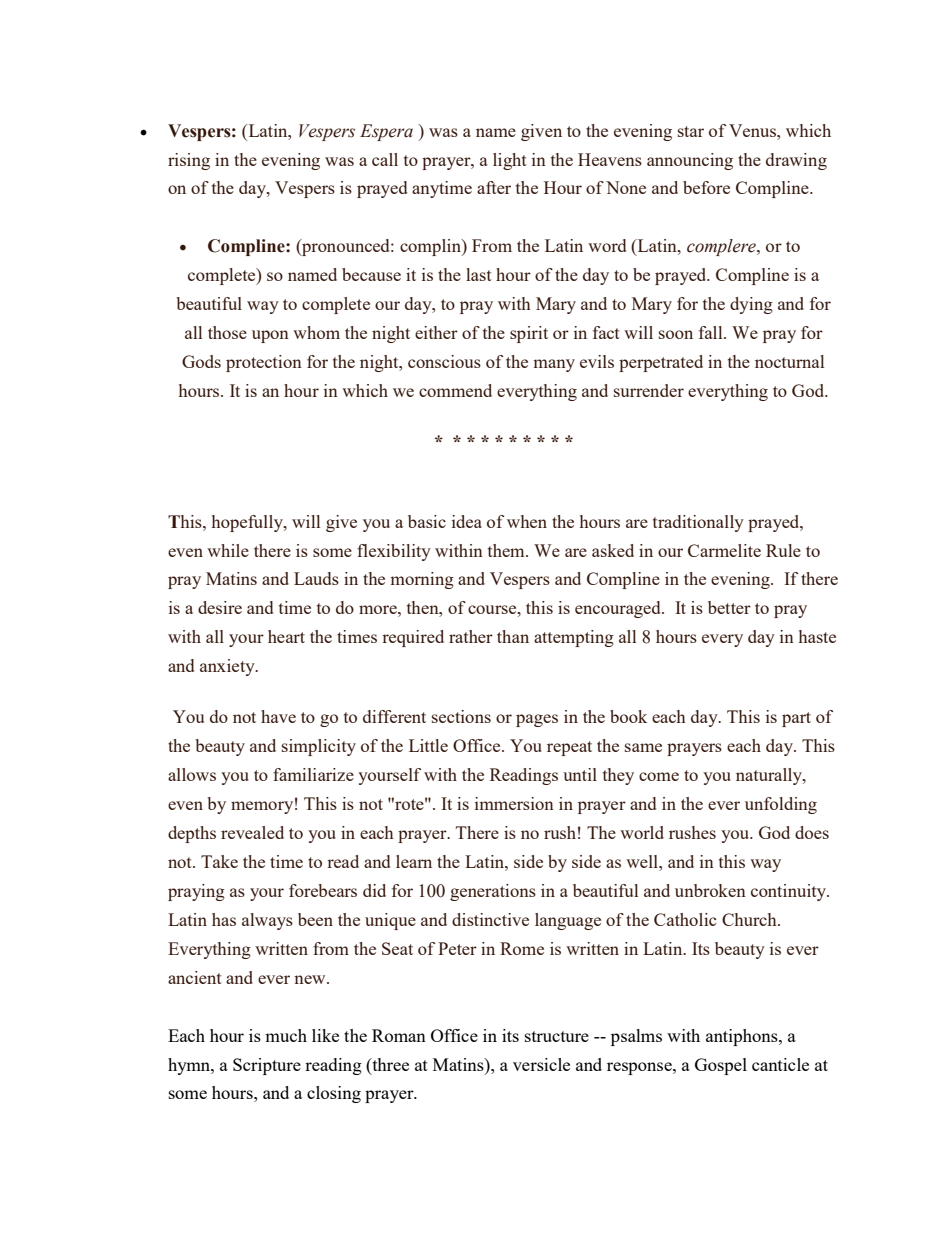 This screenshot has width=952, height=1233. What do you see at coordinates (228, 550) in the screenshot?
I see `while` at bounding box center [228, 550].
